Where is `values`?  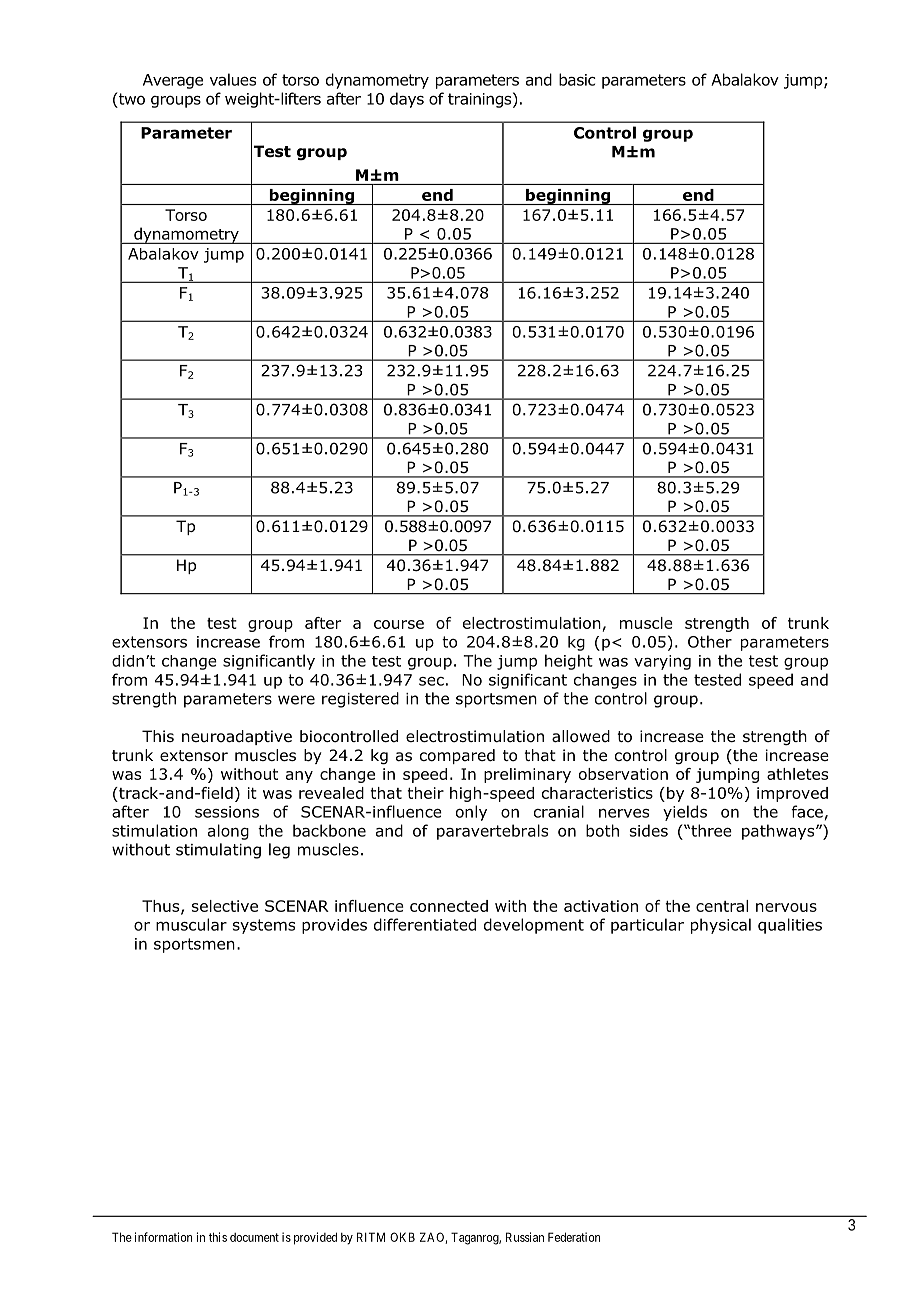
values is located at coordinates (233, 79).
